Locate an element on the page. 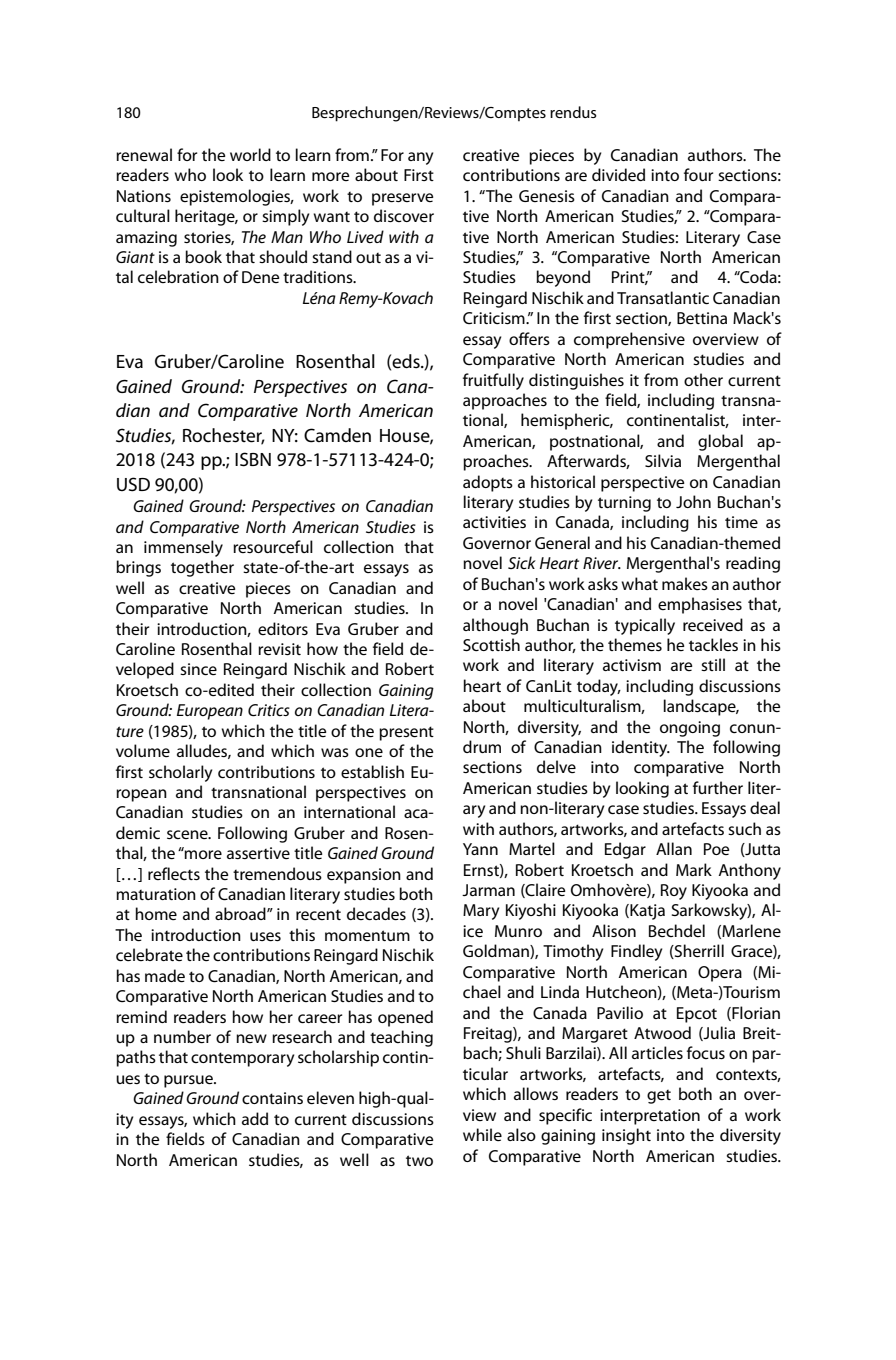  ISBN is located at coordinates (253, 459).
